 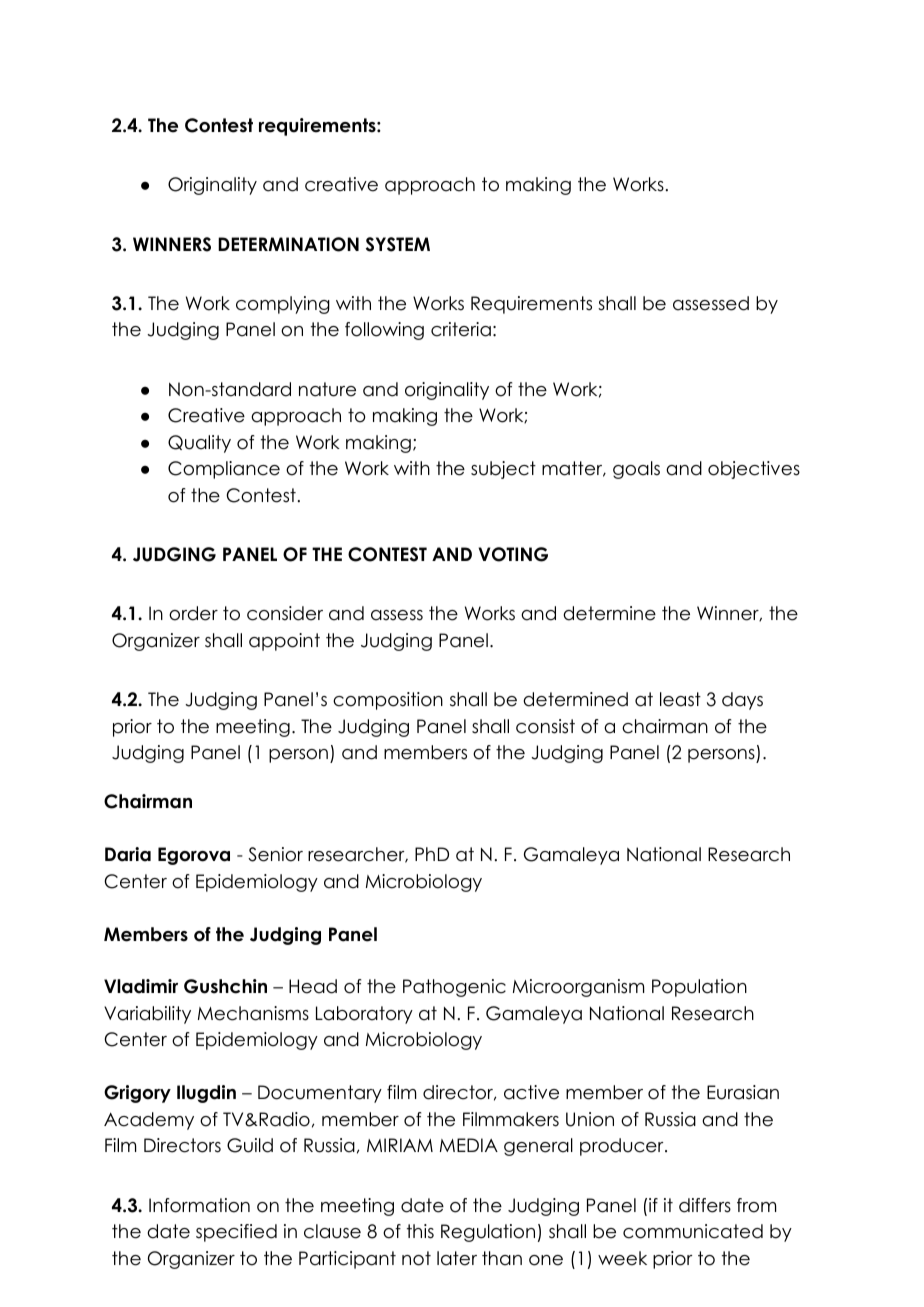 I want to click on SYSTEM, so click(x=398, y=244).
